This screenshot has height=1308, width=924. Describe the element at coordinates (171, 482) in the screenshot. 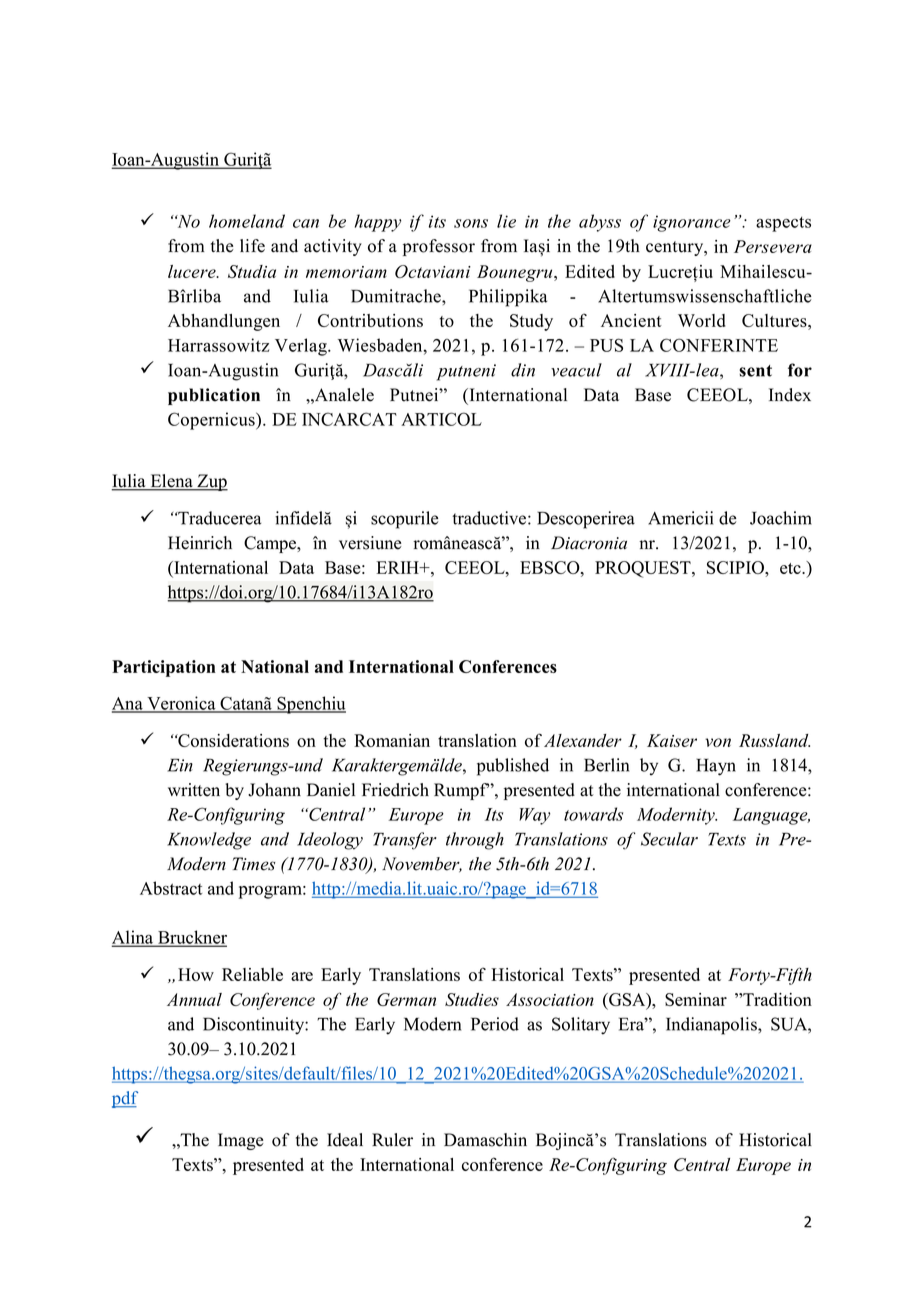

I see `Elena` at that location.
